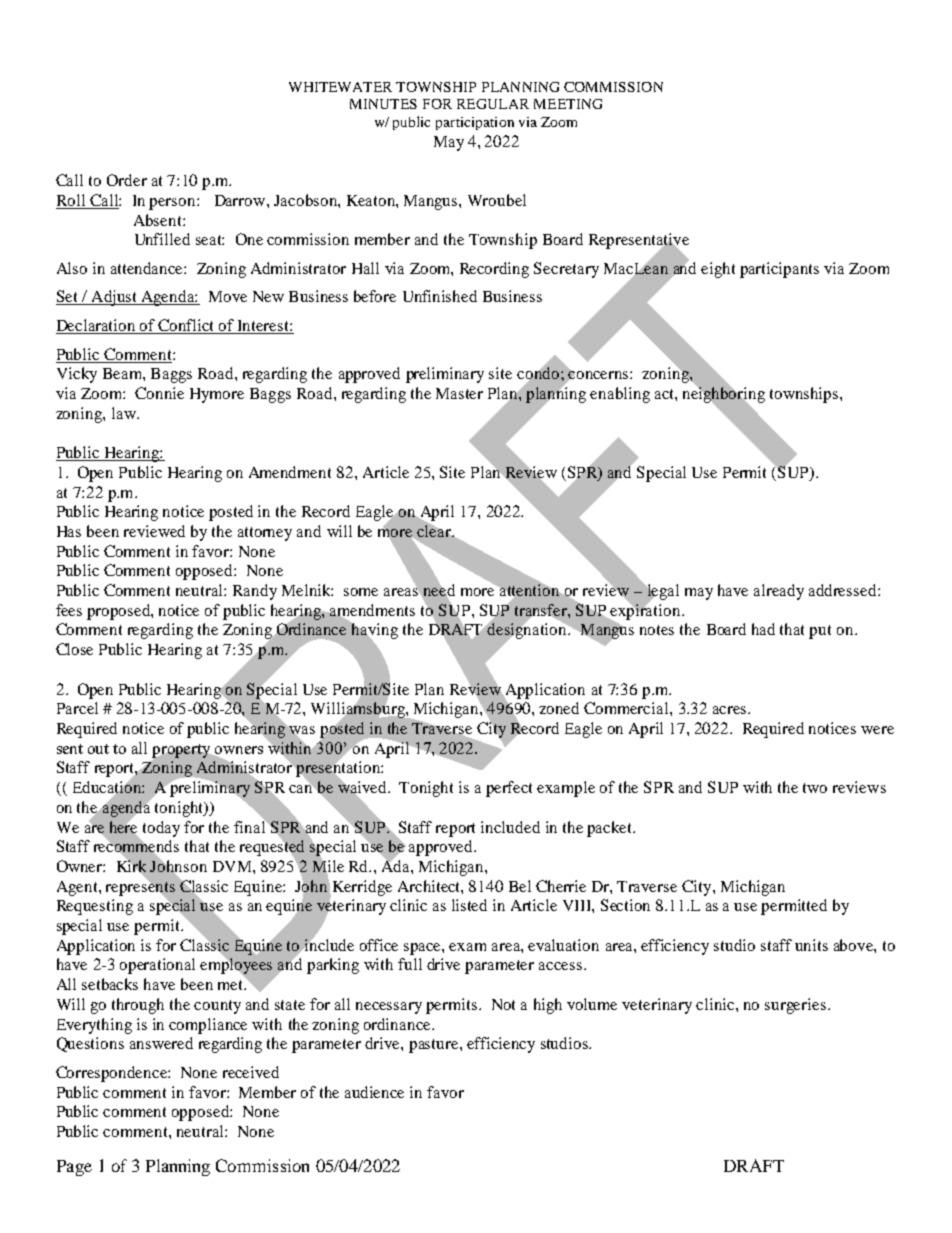 This image has height=1233, width=952. I want to click on Order, so click(127, 180).
